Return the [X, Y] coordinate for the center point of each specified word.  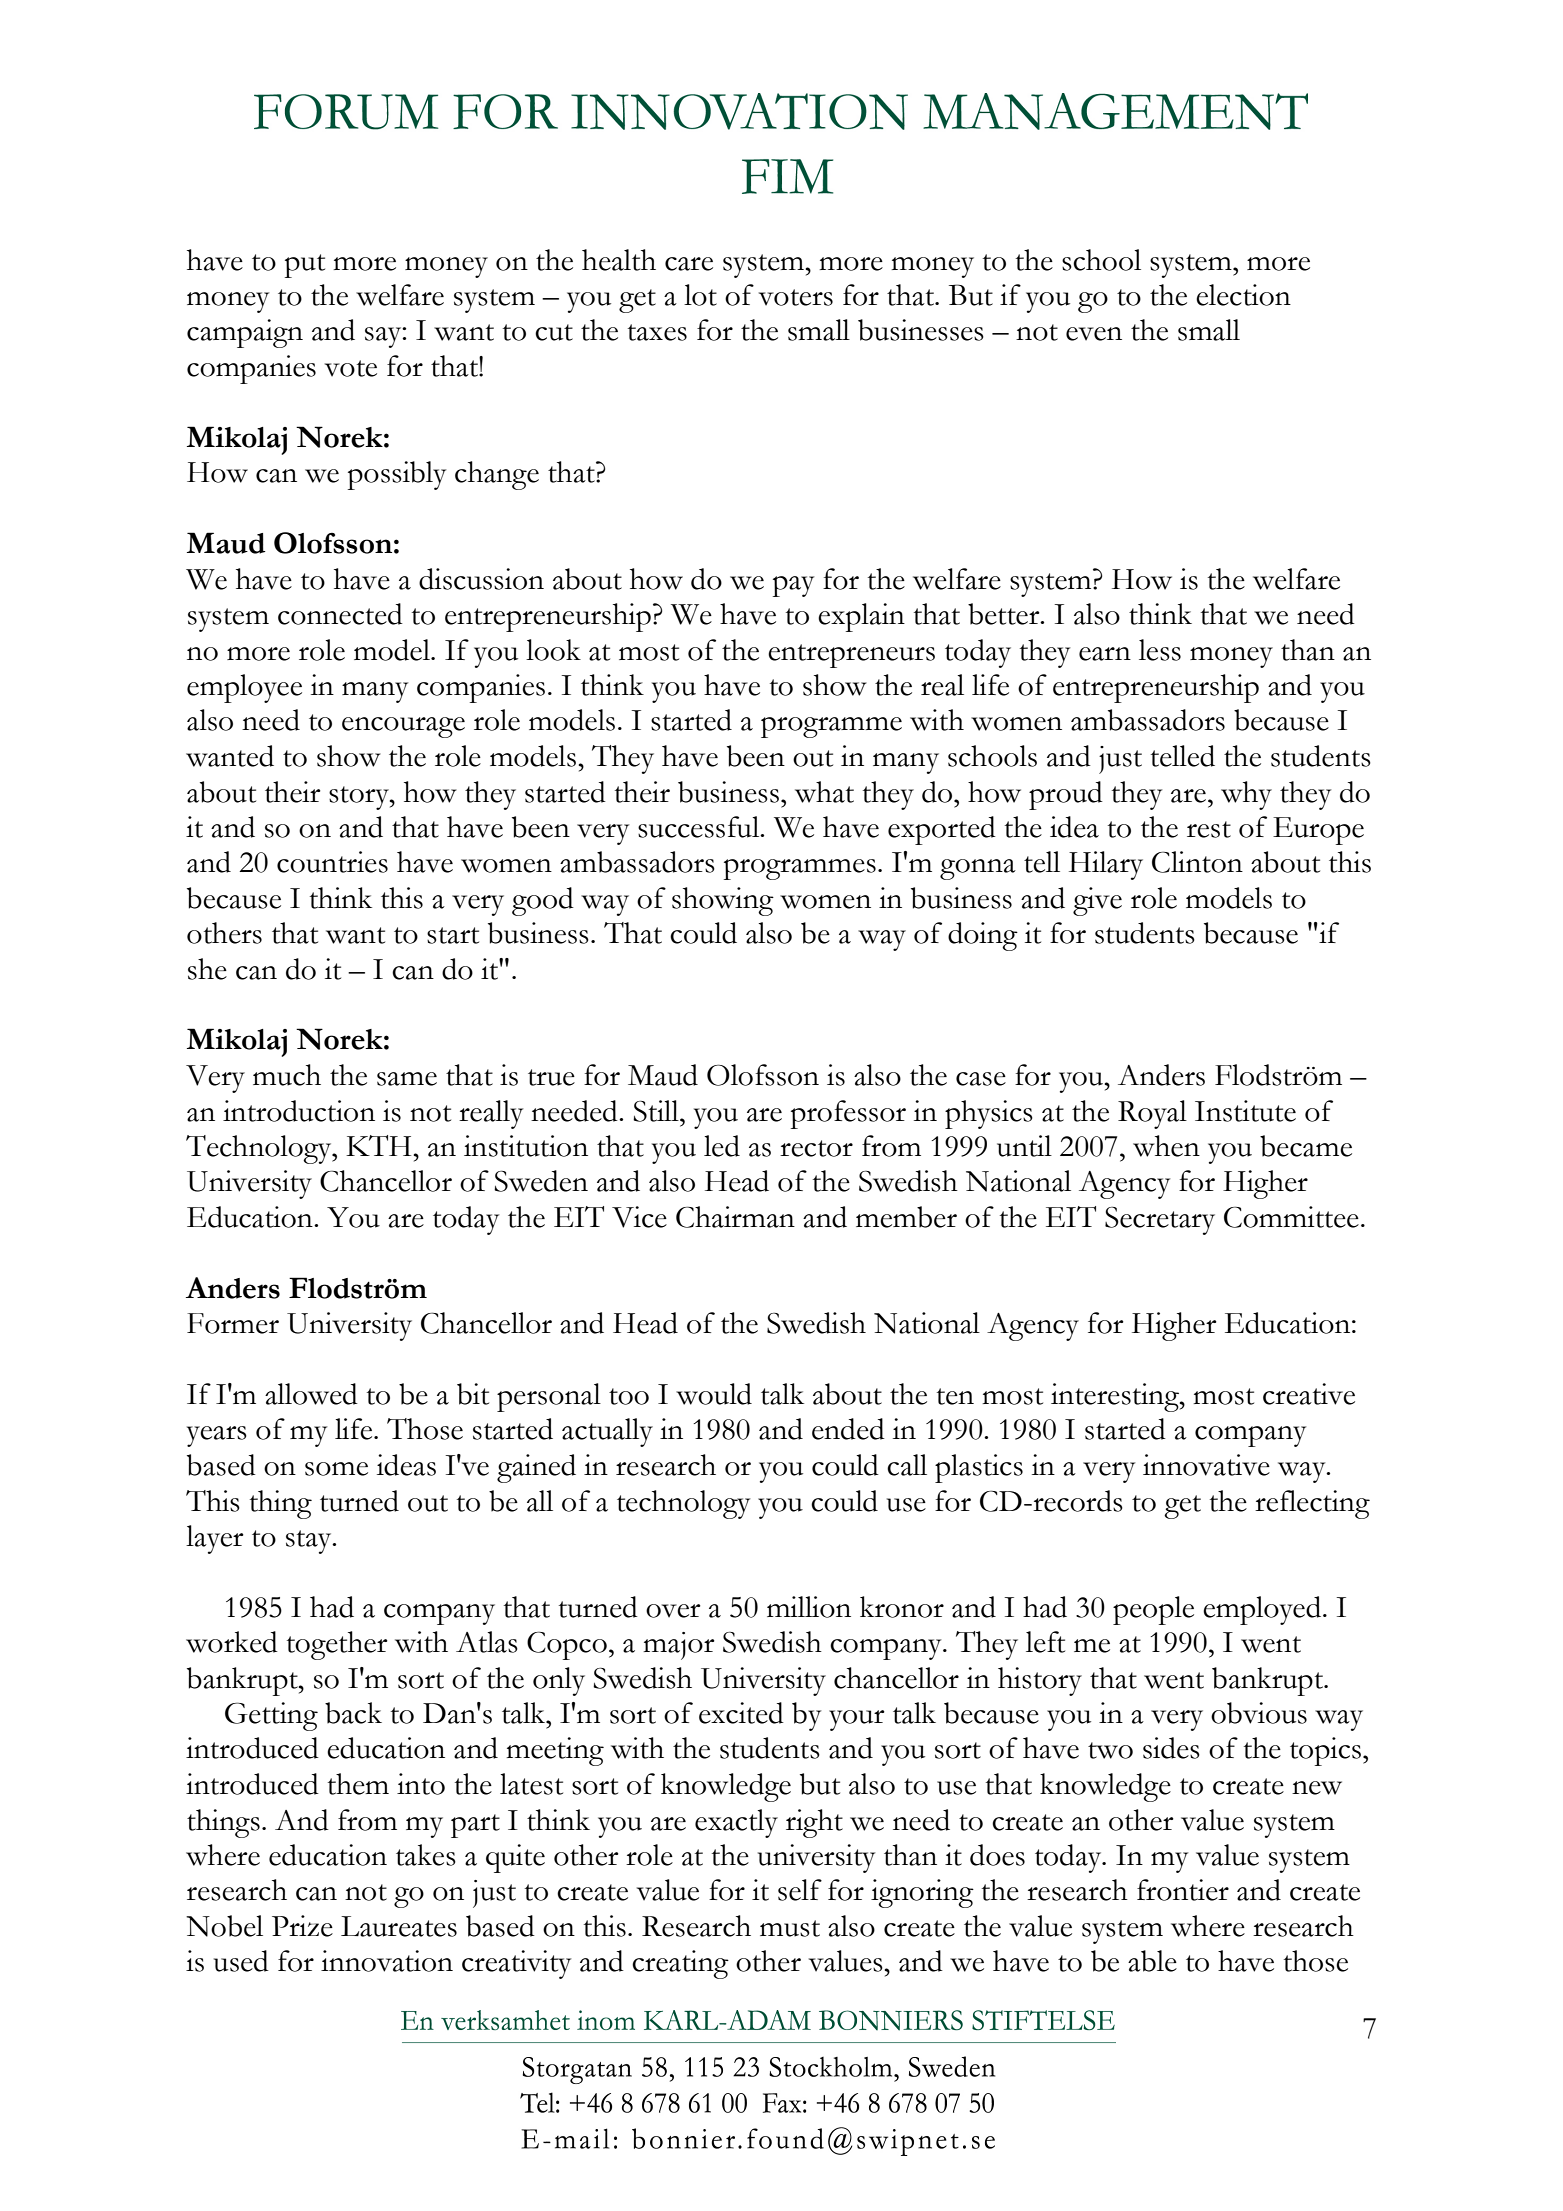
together [337, 1645]
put [305, 266]
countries [332, 862]
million [809, 1607]
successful [700, 827]
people [1153, 1610]
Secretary [1160, 1221]
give [1097, 901]
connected [340, 614]
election [1243, 295]
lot [700, 295]
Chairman [735, 1217]
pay [793, 586]
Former [233, 1323]
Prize [302, 1926]
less [1160, 650]
